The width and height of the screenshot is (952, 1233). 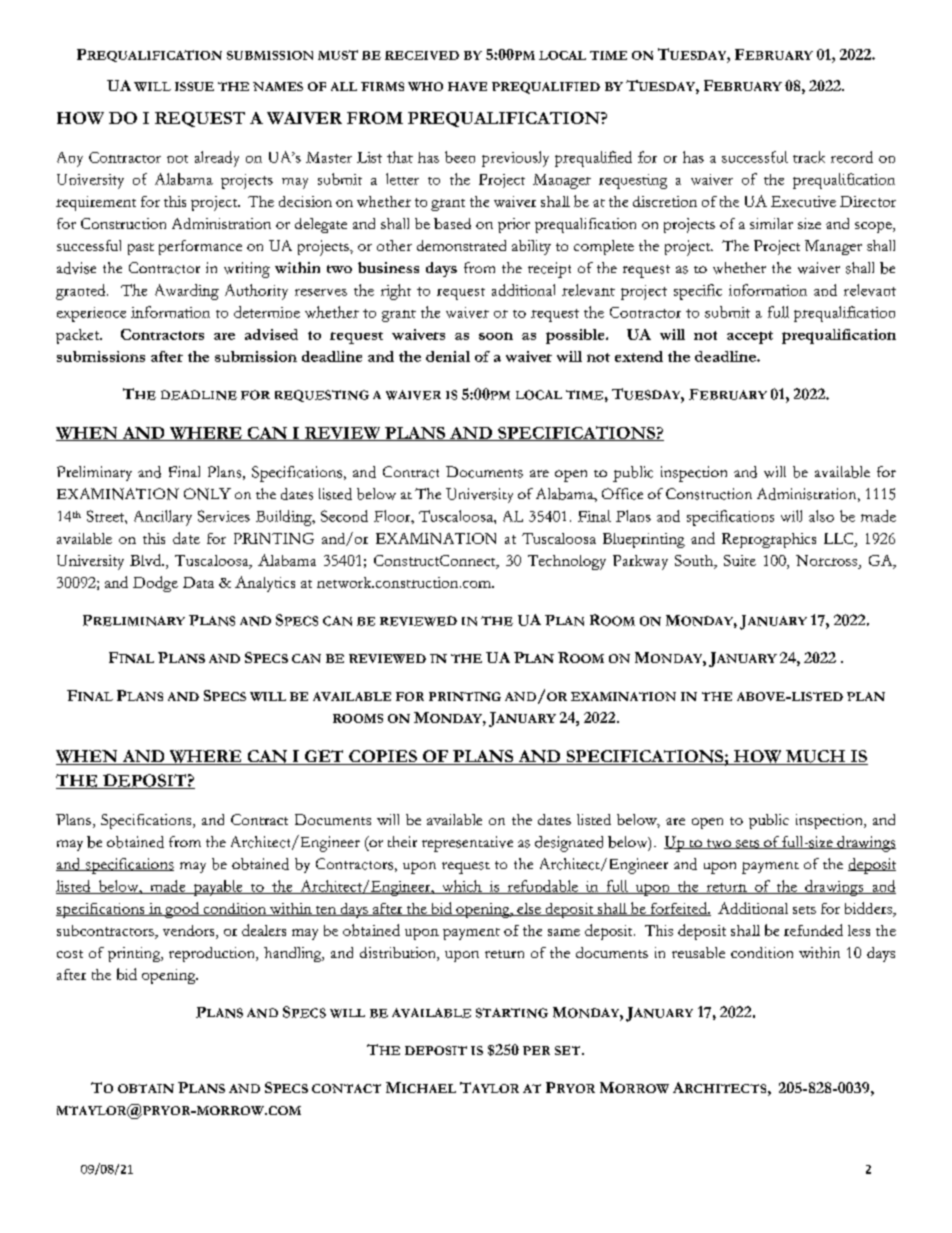 I want to click on accept, so click(x=750, y=337).
